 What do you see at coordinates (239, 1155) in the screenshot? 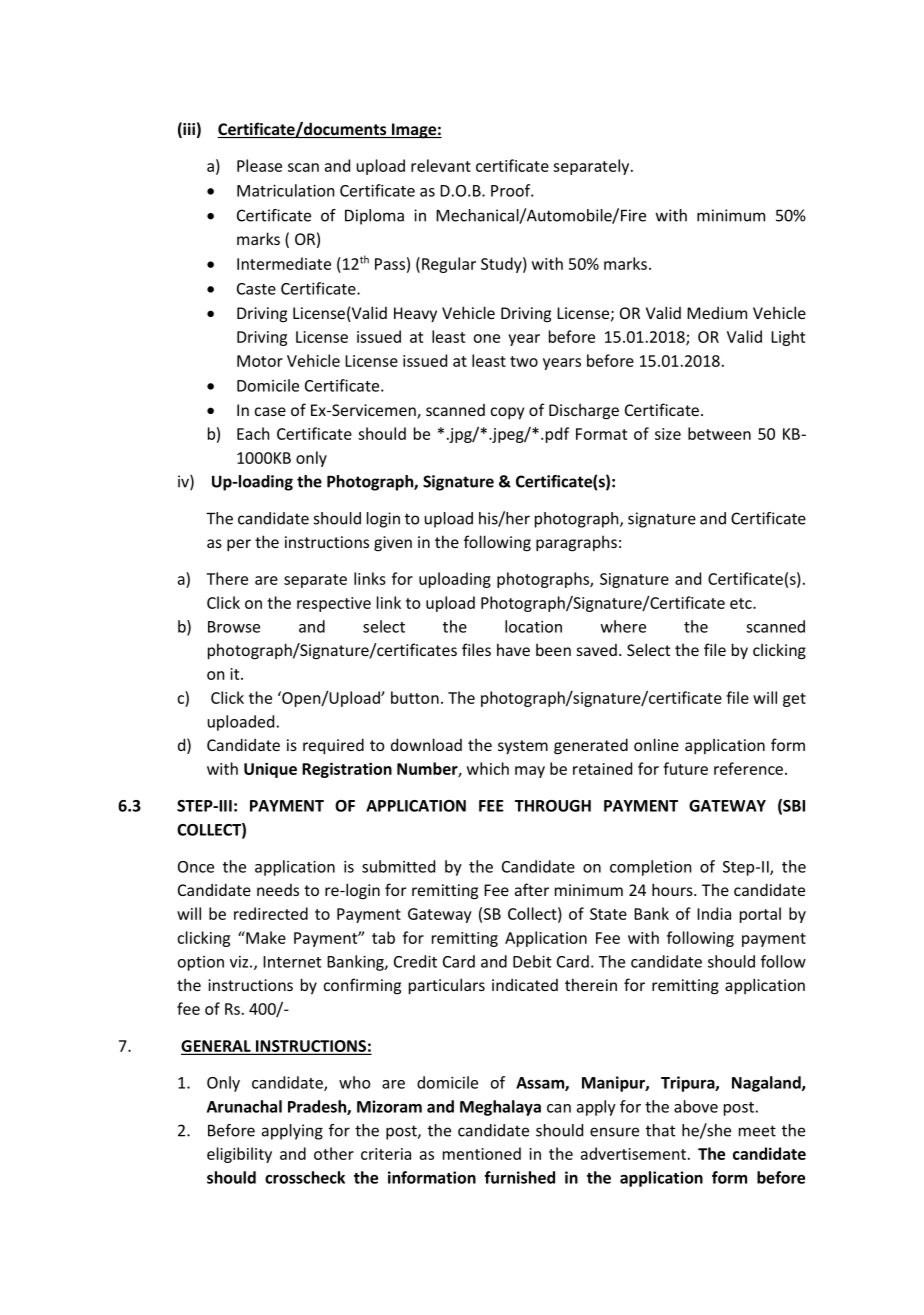
I see `eligibility` at bounding box center [239, 1155].
